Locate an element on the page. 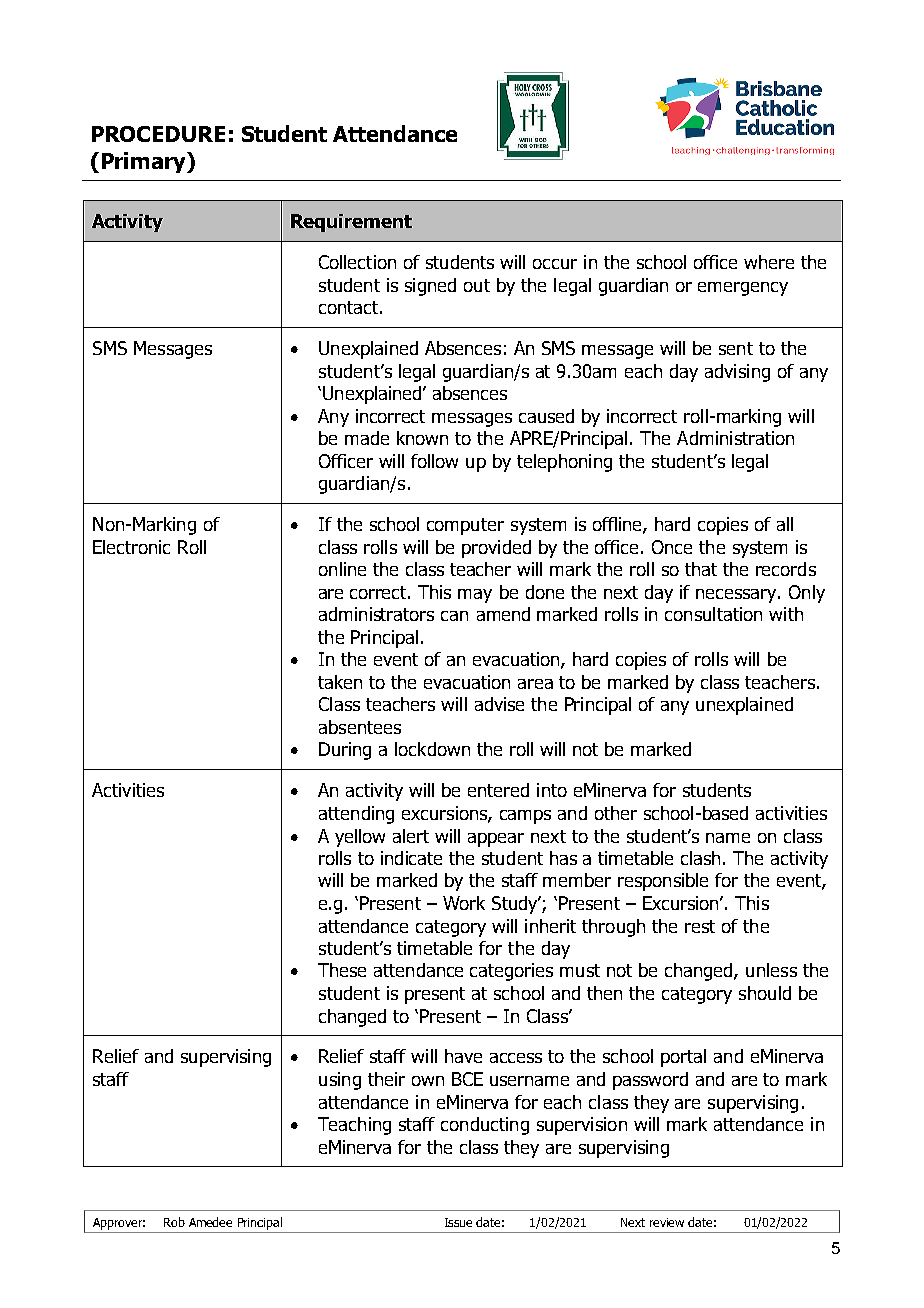 This document has height=1308, width=924. clash is located at coordinates (702, 858).
